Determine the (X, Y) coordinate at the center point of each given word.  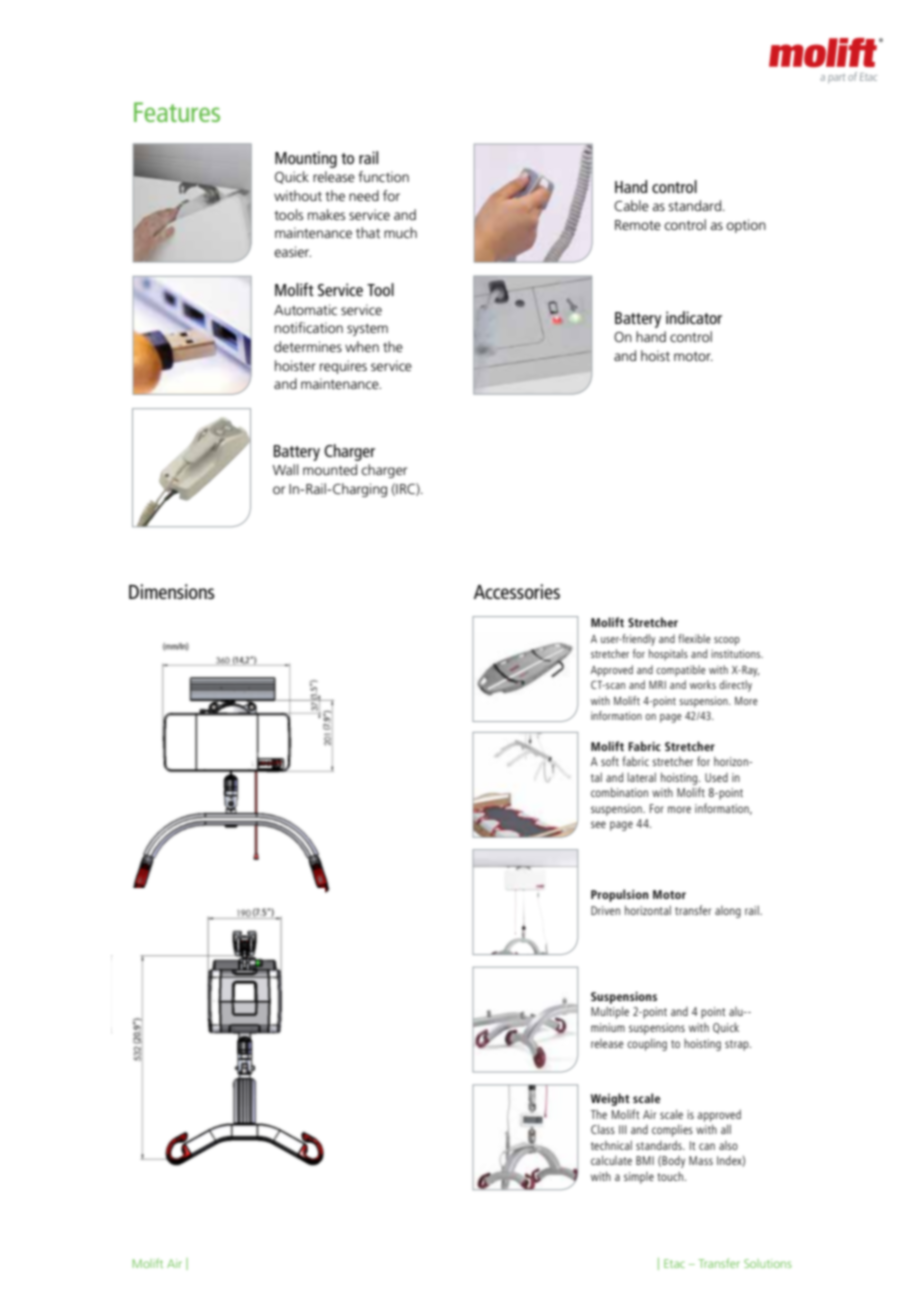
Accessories (517, 591)
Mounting (306, 159)
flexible (694, 638)
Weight (610, 1099)
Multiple (610, 1012)
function (383, 176)
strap (738, 1045)
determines (308, 346)
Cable (631, 205)
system (367, 330)
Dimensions (171, 591)
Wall (285, 469)
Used (716, 777)
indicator (694, 317)
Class (603, 1129)
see (598, 824)
